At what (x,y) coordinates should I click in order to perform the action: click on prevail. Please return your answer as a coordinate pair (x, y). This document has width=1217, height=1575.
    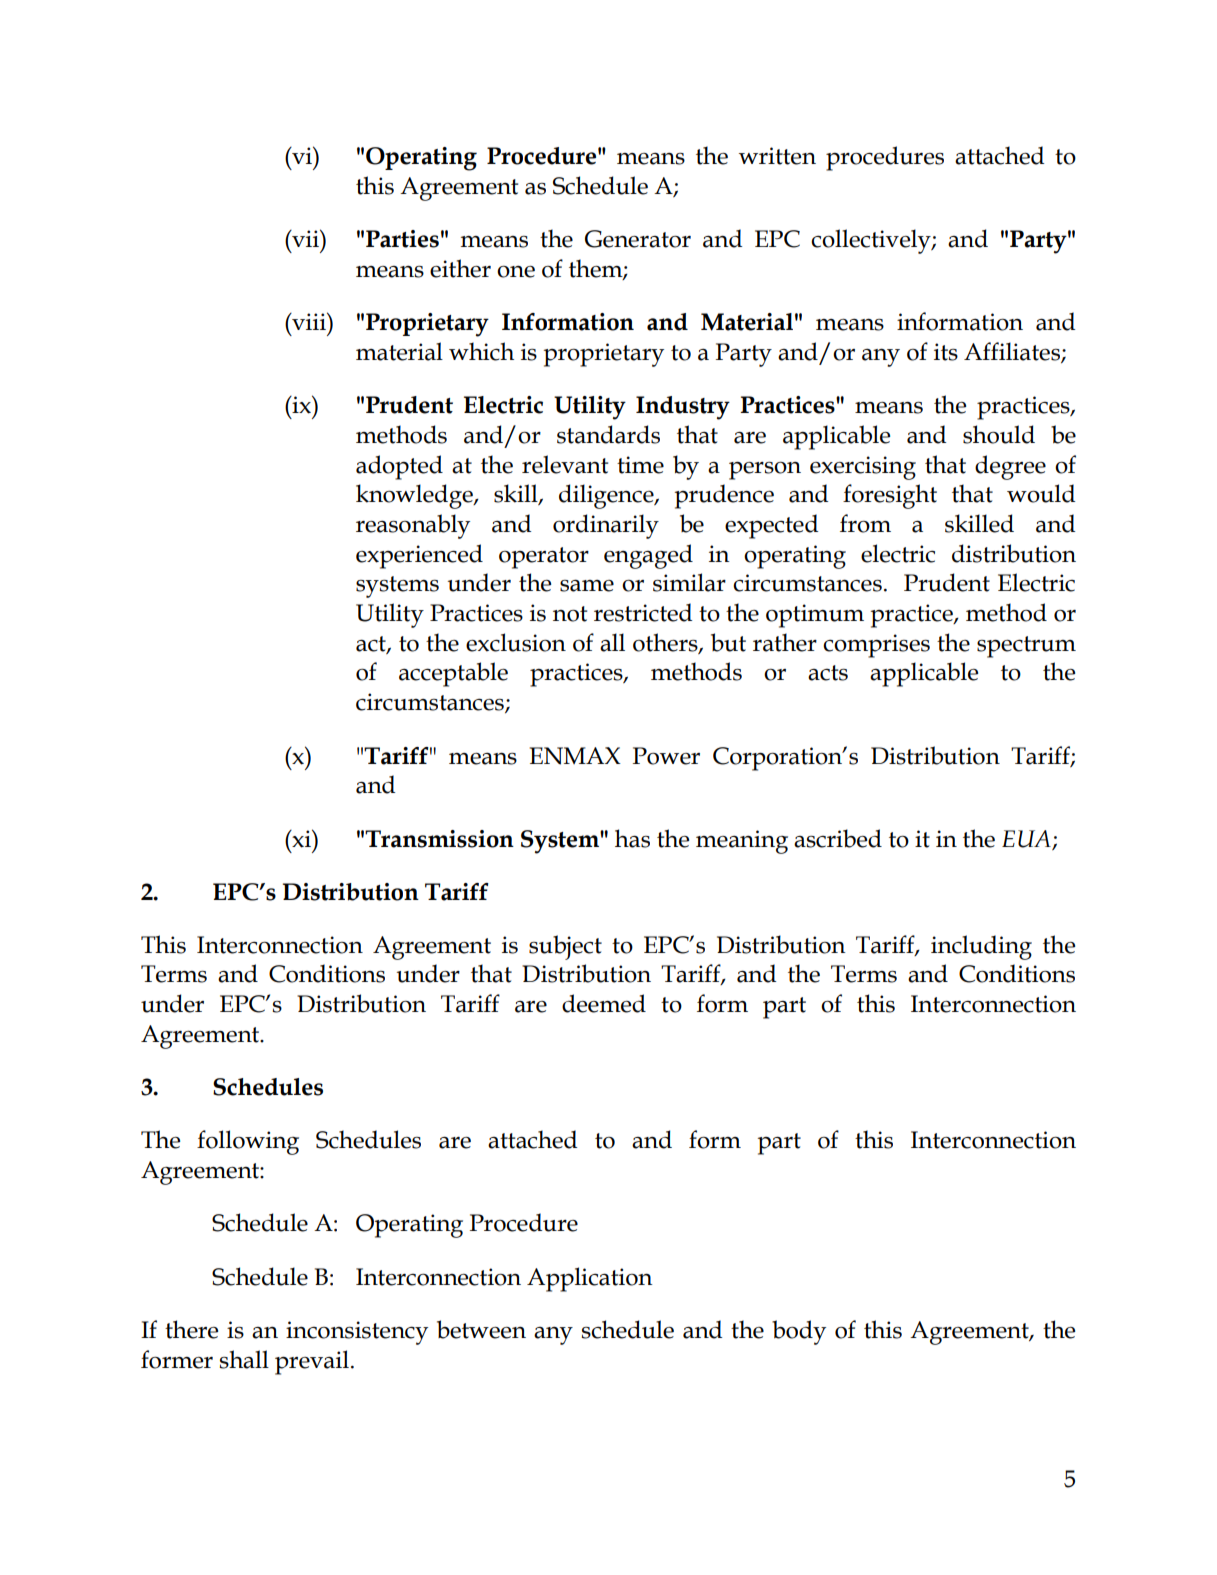
    Looking at the image, I should click on (312, 1362).
